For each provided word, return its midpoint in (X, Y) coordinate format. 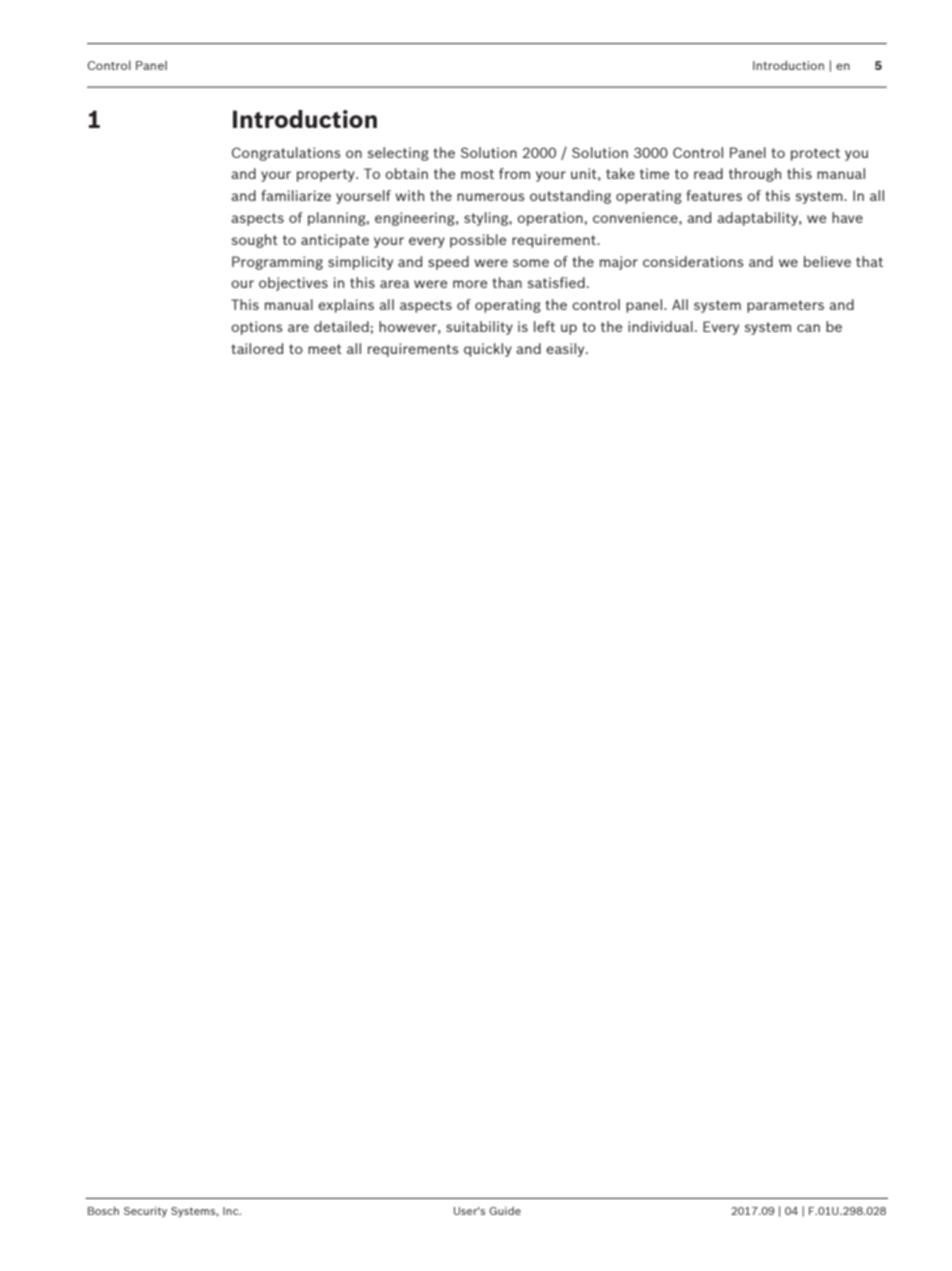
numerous (491, 197)
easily (566, 350)
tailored (257, 348)
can (808, 328)
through (755, 175)
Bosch (103, 1210)
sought (254, 241)
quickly (488, 350)
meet (325, 349)
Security (145, 1212)
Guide (505, 1210)
